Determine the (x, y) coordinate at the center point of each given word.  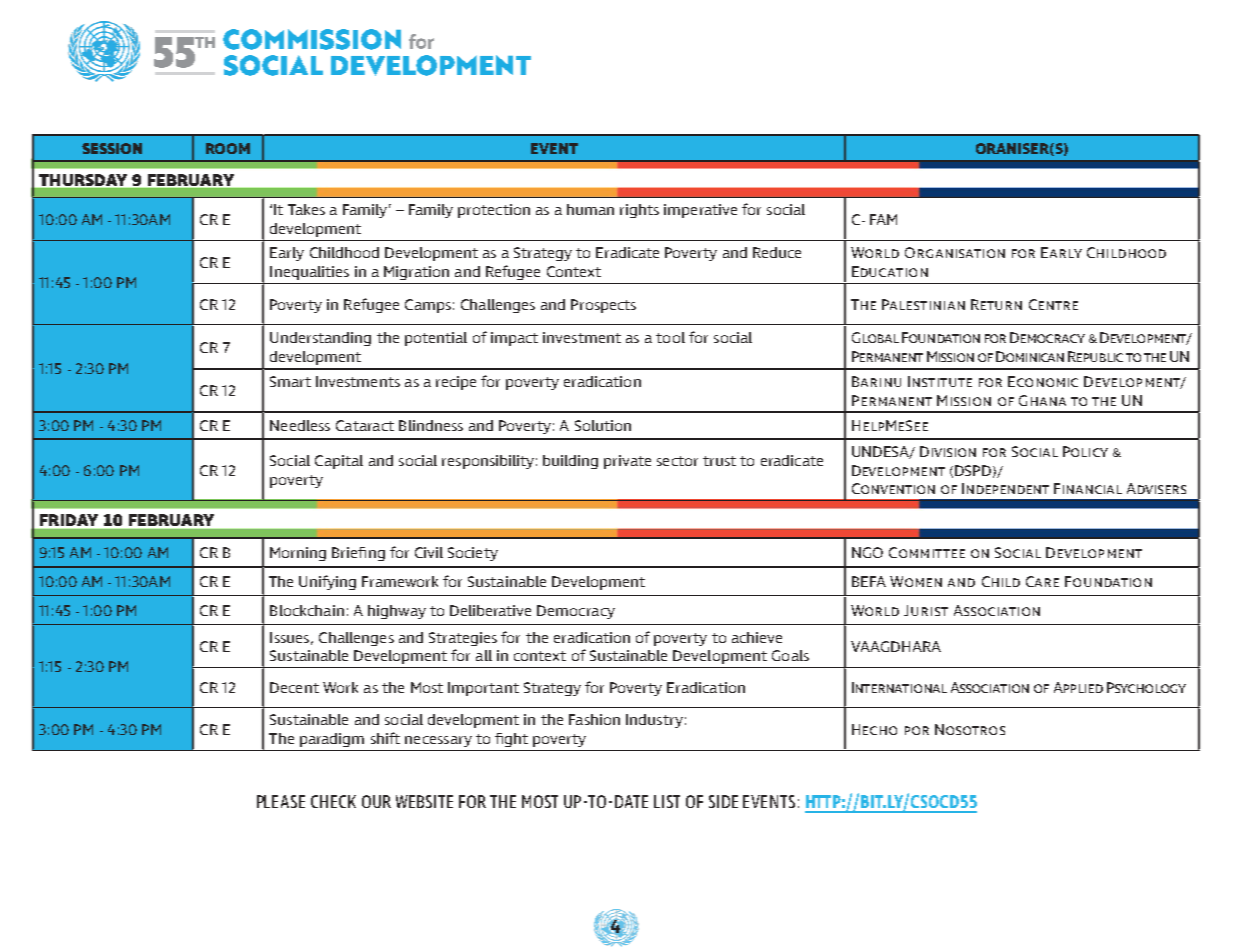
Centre (1053, 304)
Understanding (320, 339)
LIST (667, 801)
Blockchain (307, 610)
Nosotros (970, 729)
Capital (339, 462)
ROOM (228, 148)
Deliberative (490, 610)
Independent (1005, 488)
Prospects (603, 306)
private (627, 462)
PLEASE (281, 801)
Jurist (926, 610)
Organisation (955, 252)
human (590, 209)
